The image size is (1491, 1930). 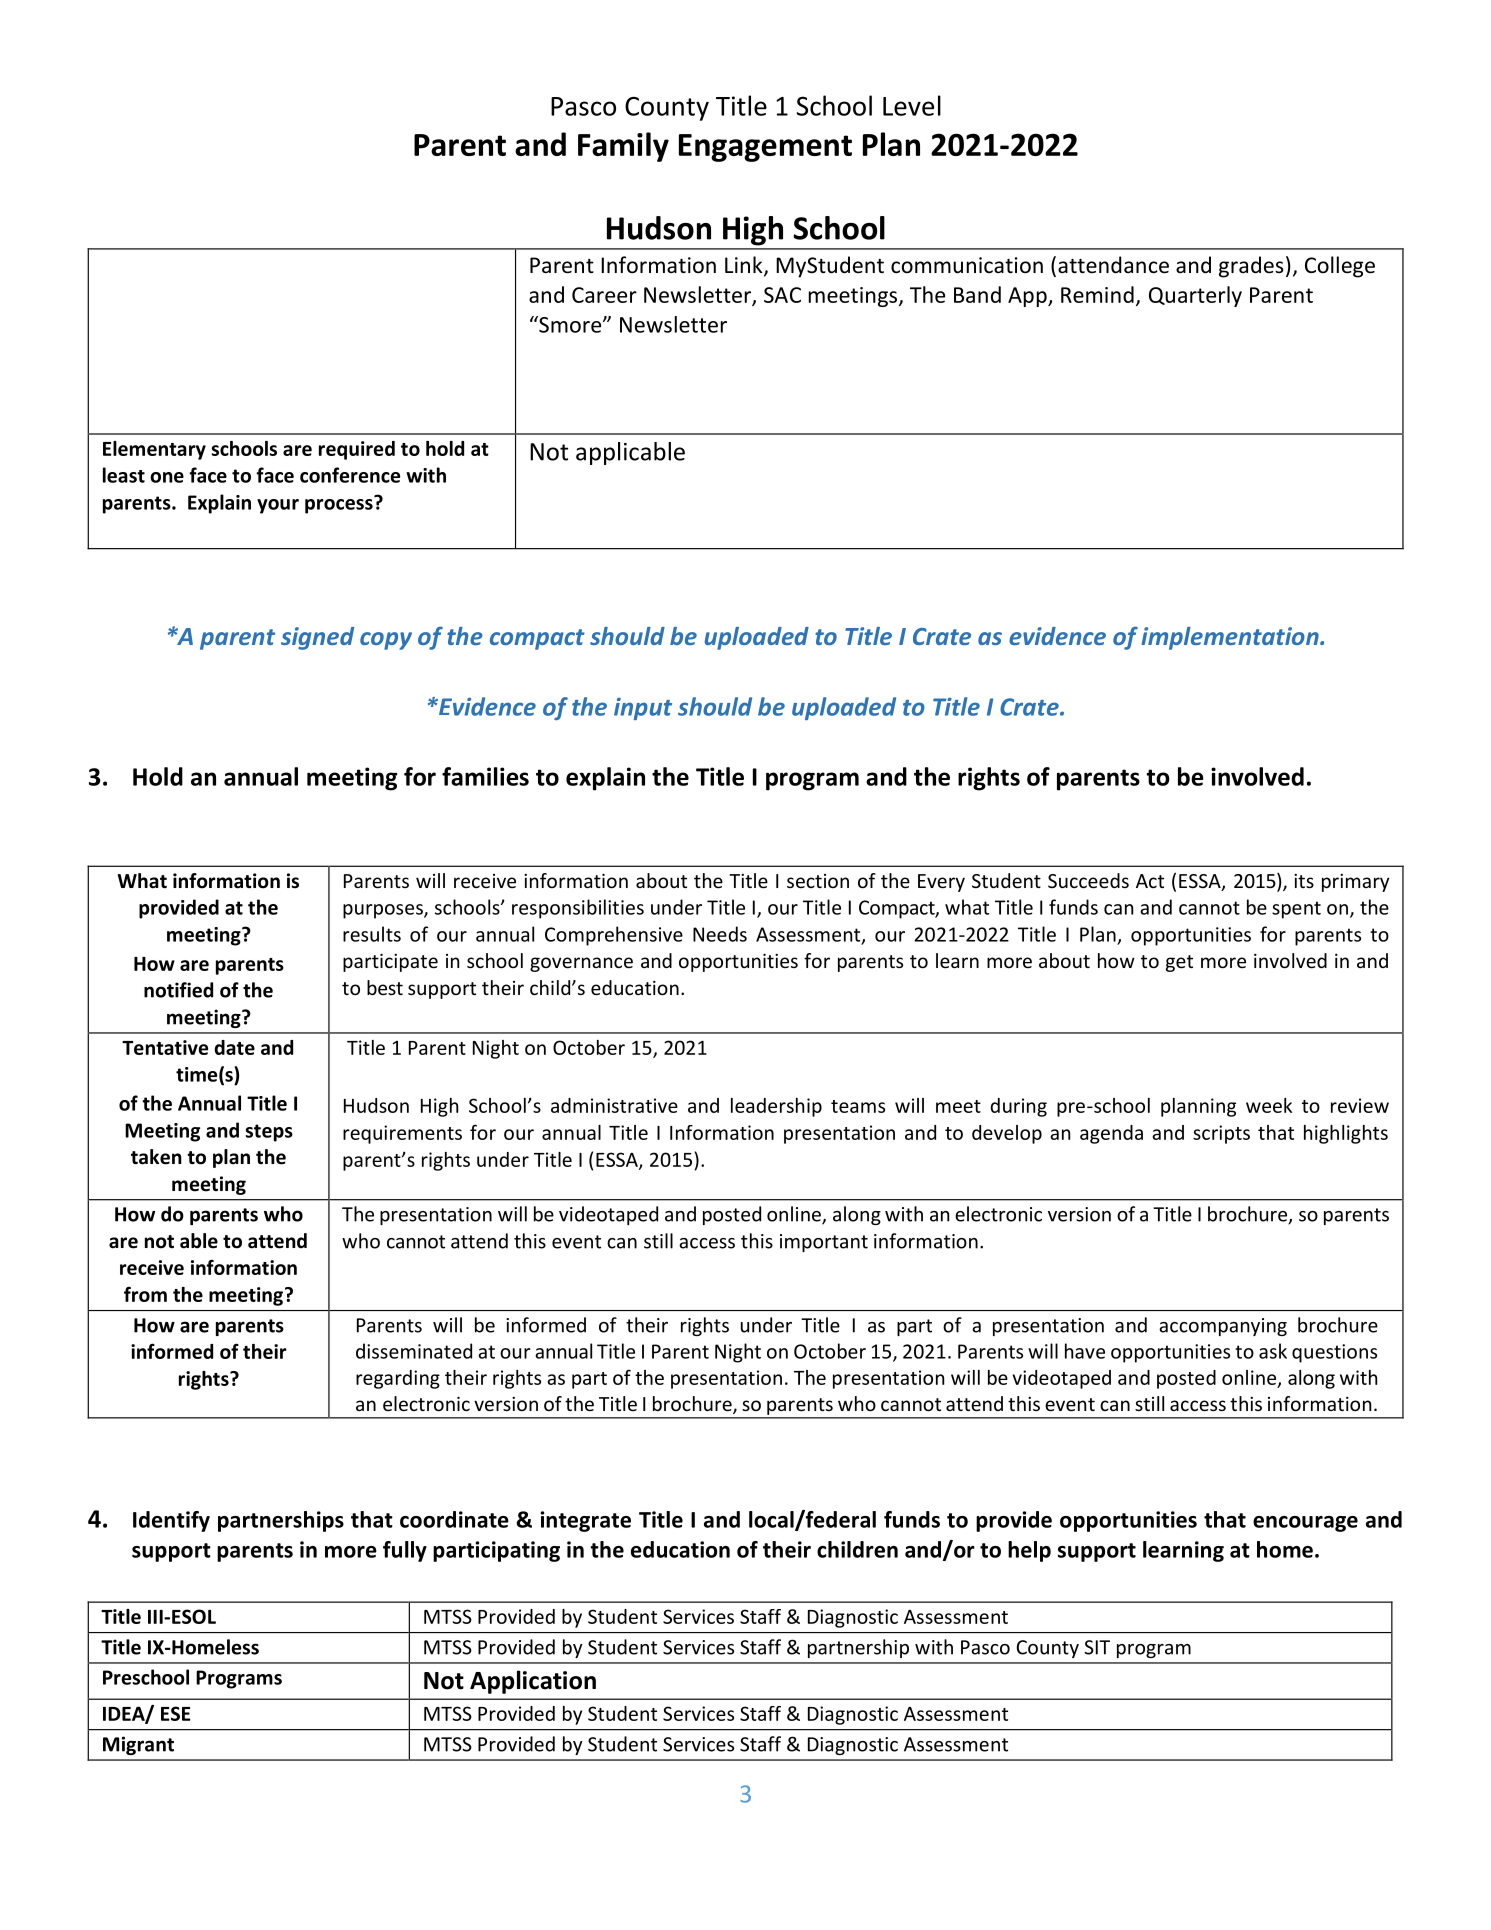 I want to click on signed, so click(x=317, y=638).
